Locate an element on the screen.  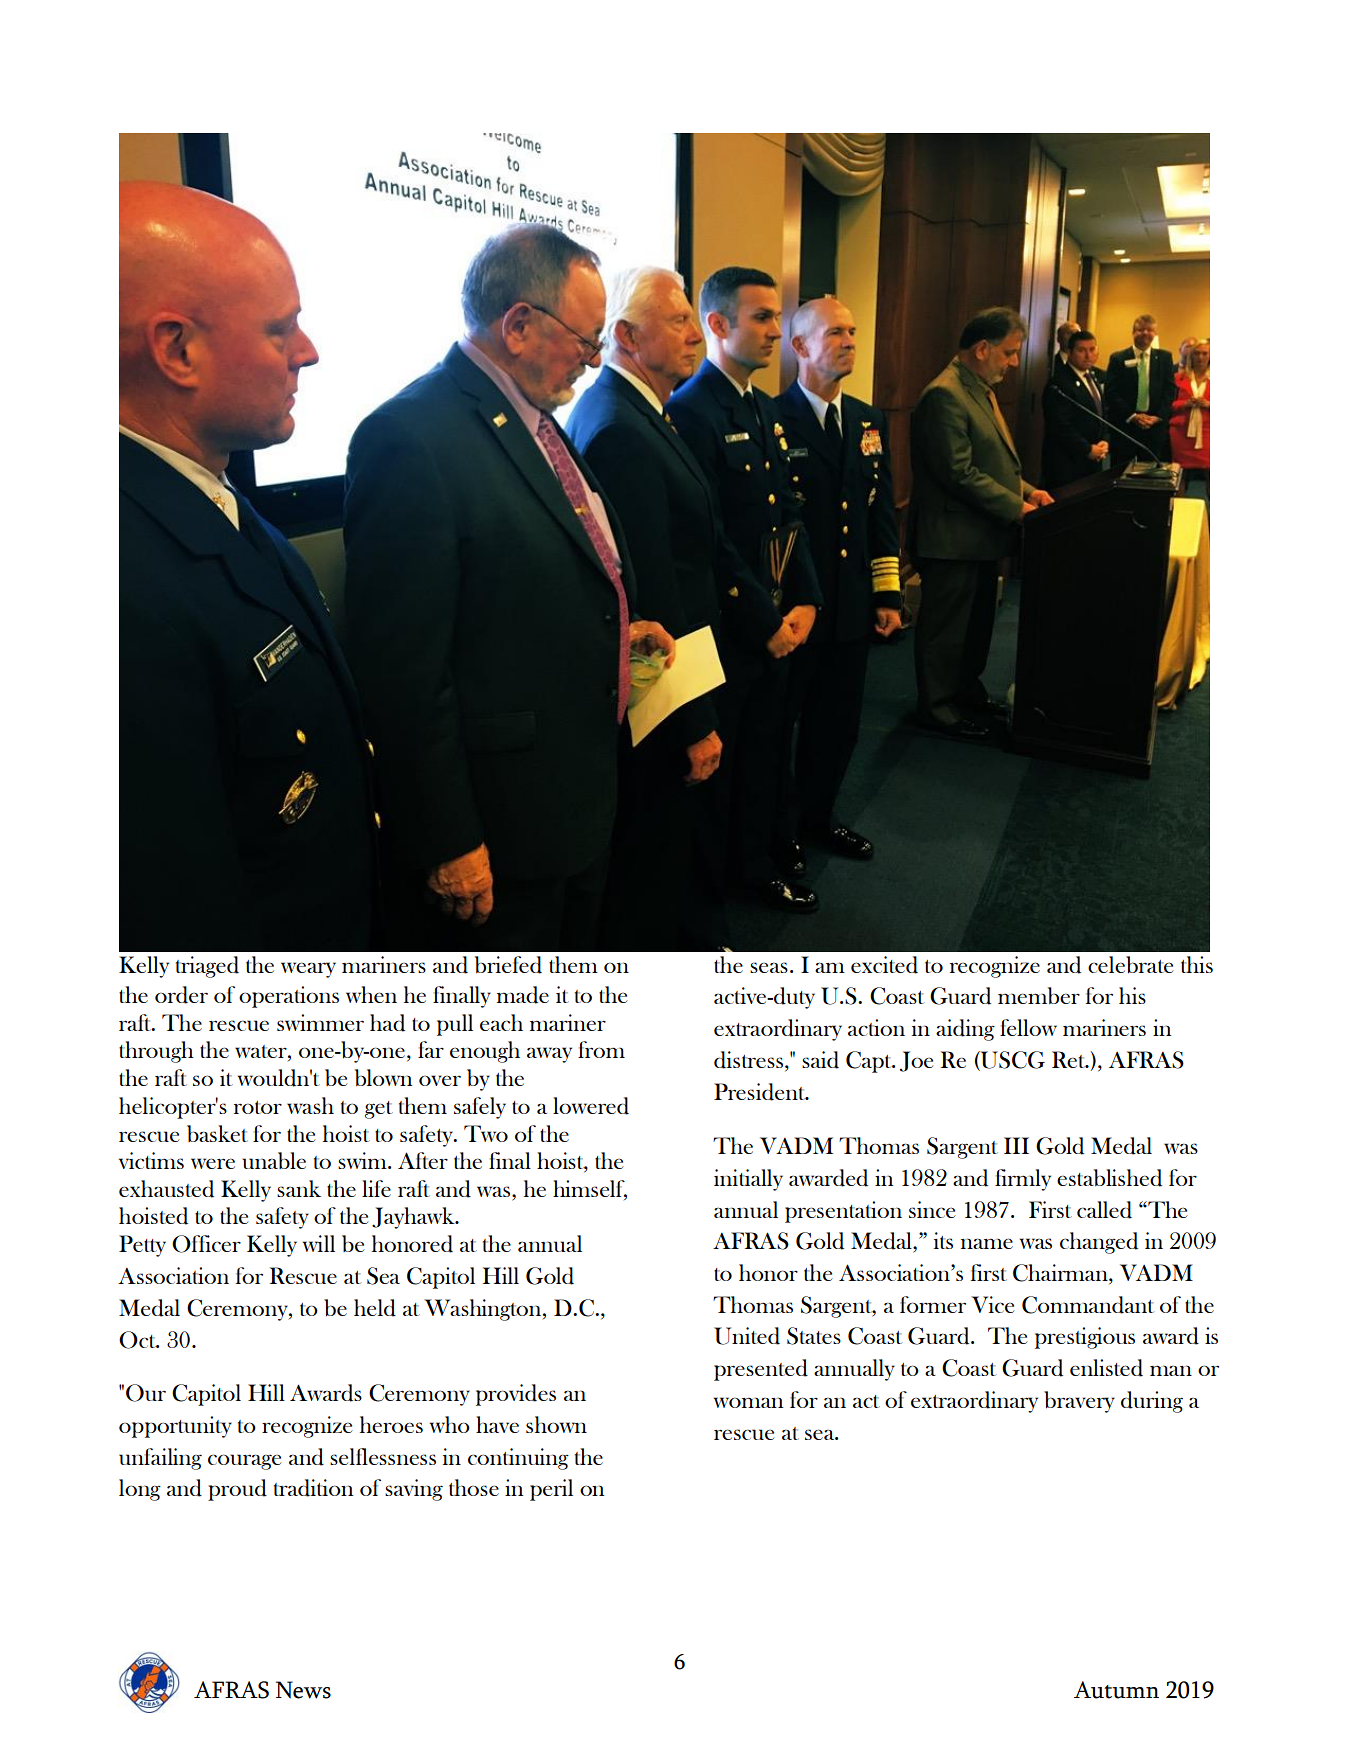
proud is located at coordinates (237, 1490).
